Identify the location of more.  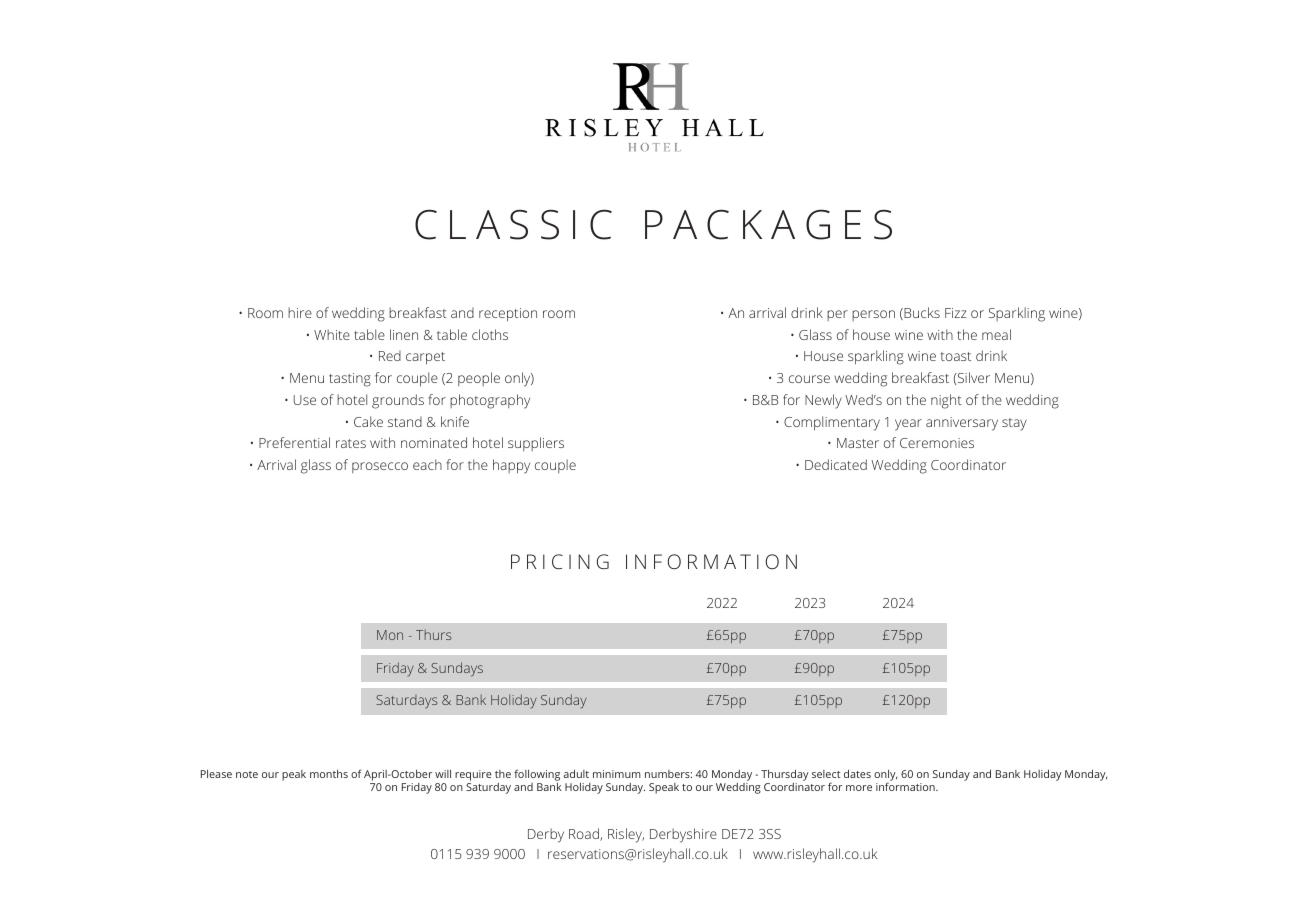
(859, 788).
